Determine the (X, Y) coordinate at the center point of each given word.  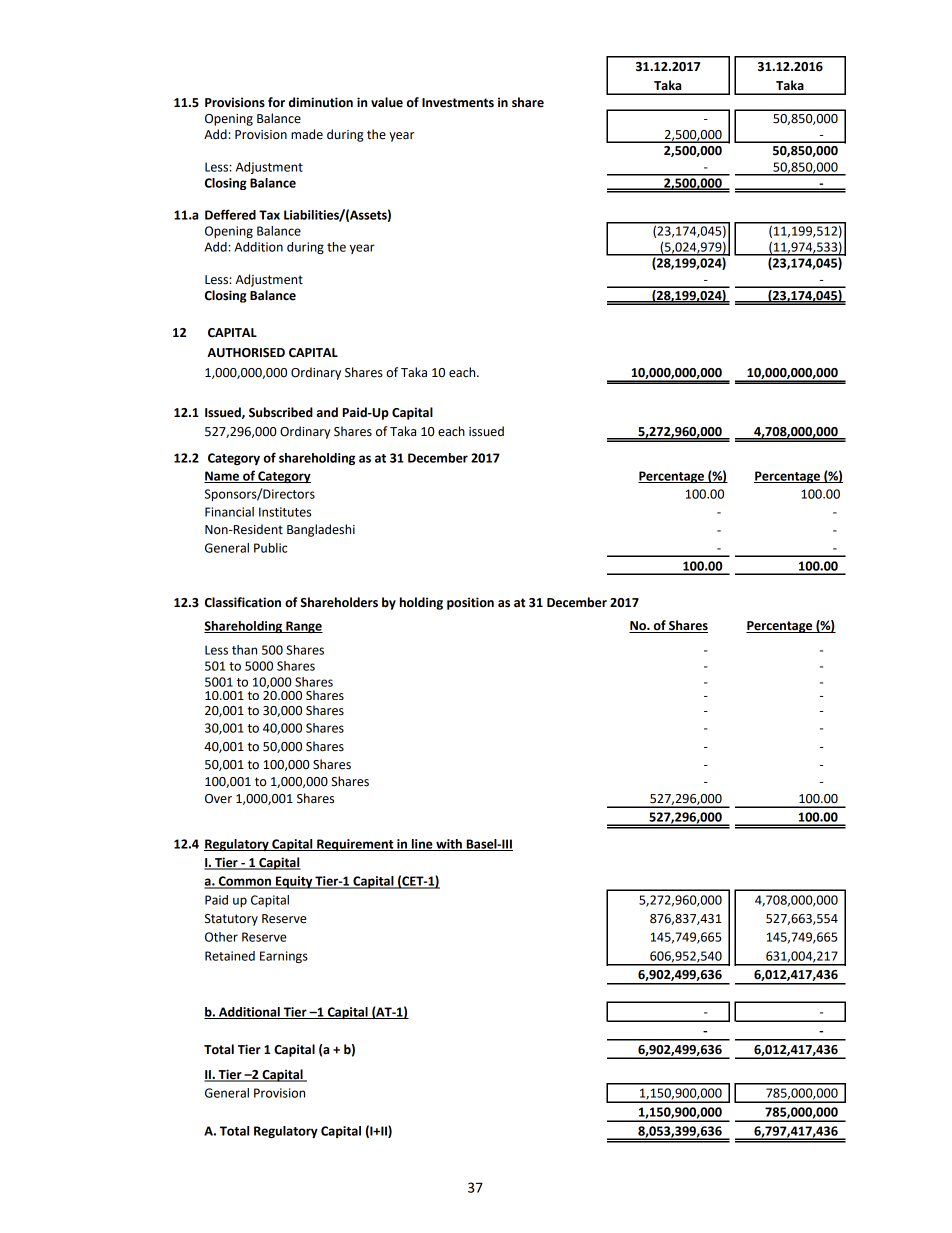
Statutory (231, 920)
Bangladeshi (321, 530)
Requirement (355, 845)
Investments (458, 103)
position (470, 603)
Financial (229, 512)
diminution (321, 102)
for (276, 102)
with (449, 845)
